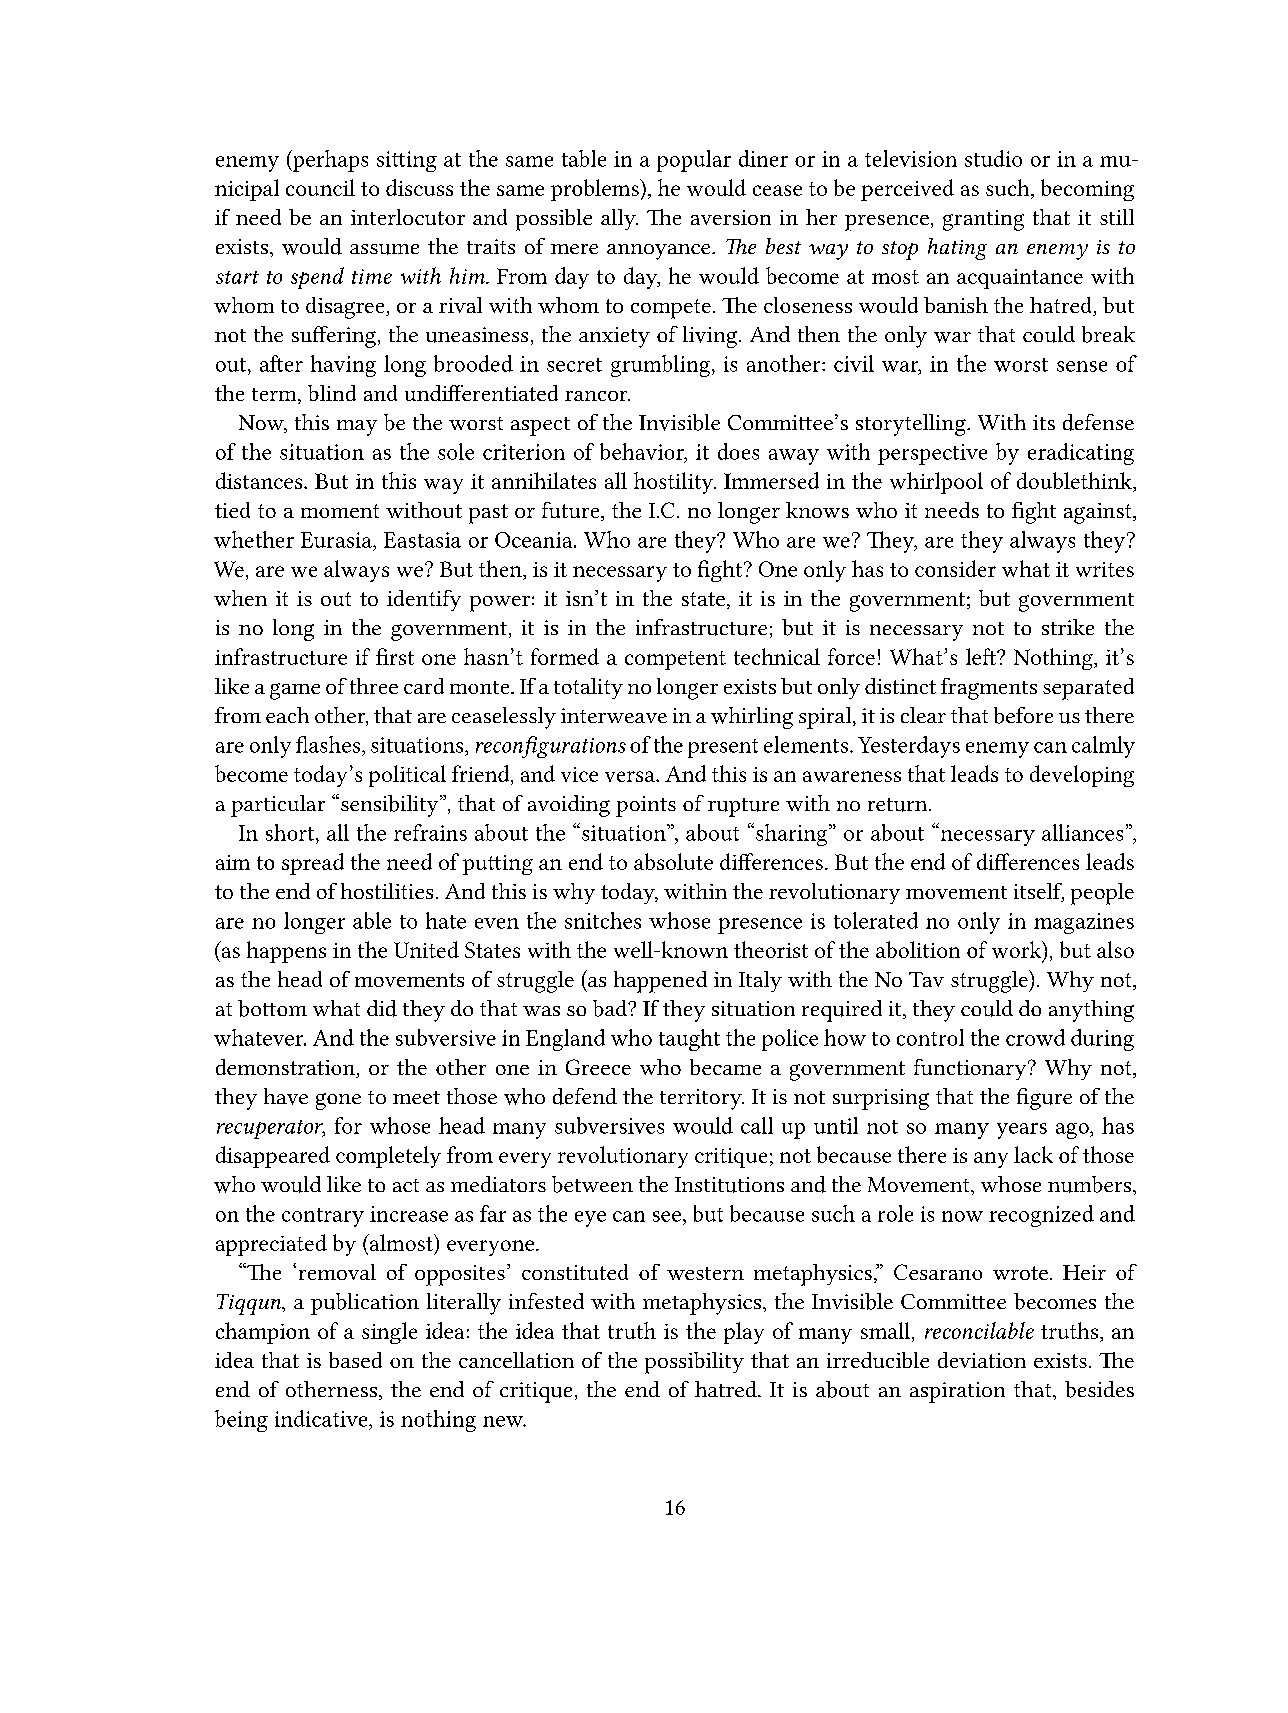 Image resolution: width=1288 pixels, height=1713 pixels. Describe the element at coordinates (391, 806) in the screenshot. I see `sensibility` at that location.
